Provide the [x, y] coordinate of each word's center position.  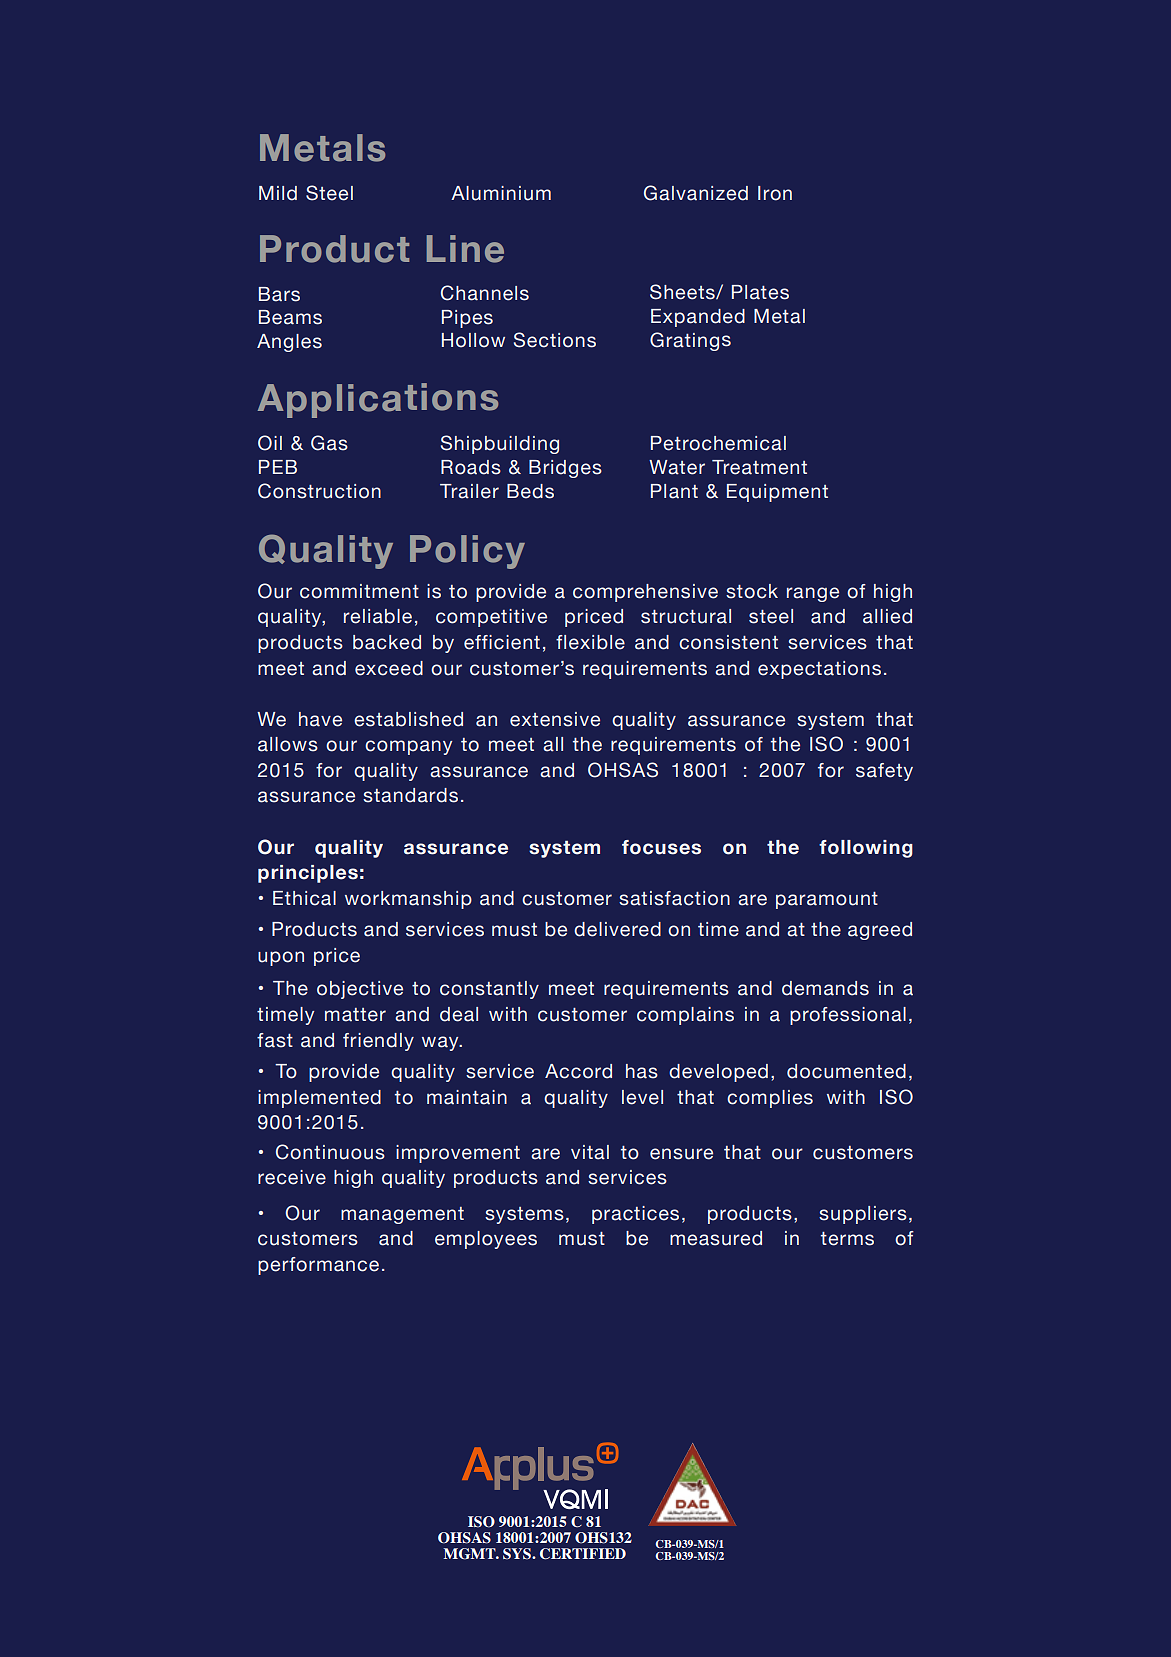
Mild [278, 193]
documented [846, 1071]
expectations [819, 670]
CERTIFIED [583, 1554]
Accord [578, 1071]
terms [847, 1239]
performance [318, 1266]
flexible [590, 642]
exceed [389, 668]
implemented [319, 1099]
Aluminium [501, 193]
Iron [775, 193]
